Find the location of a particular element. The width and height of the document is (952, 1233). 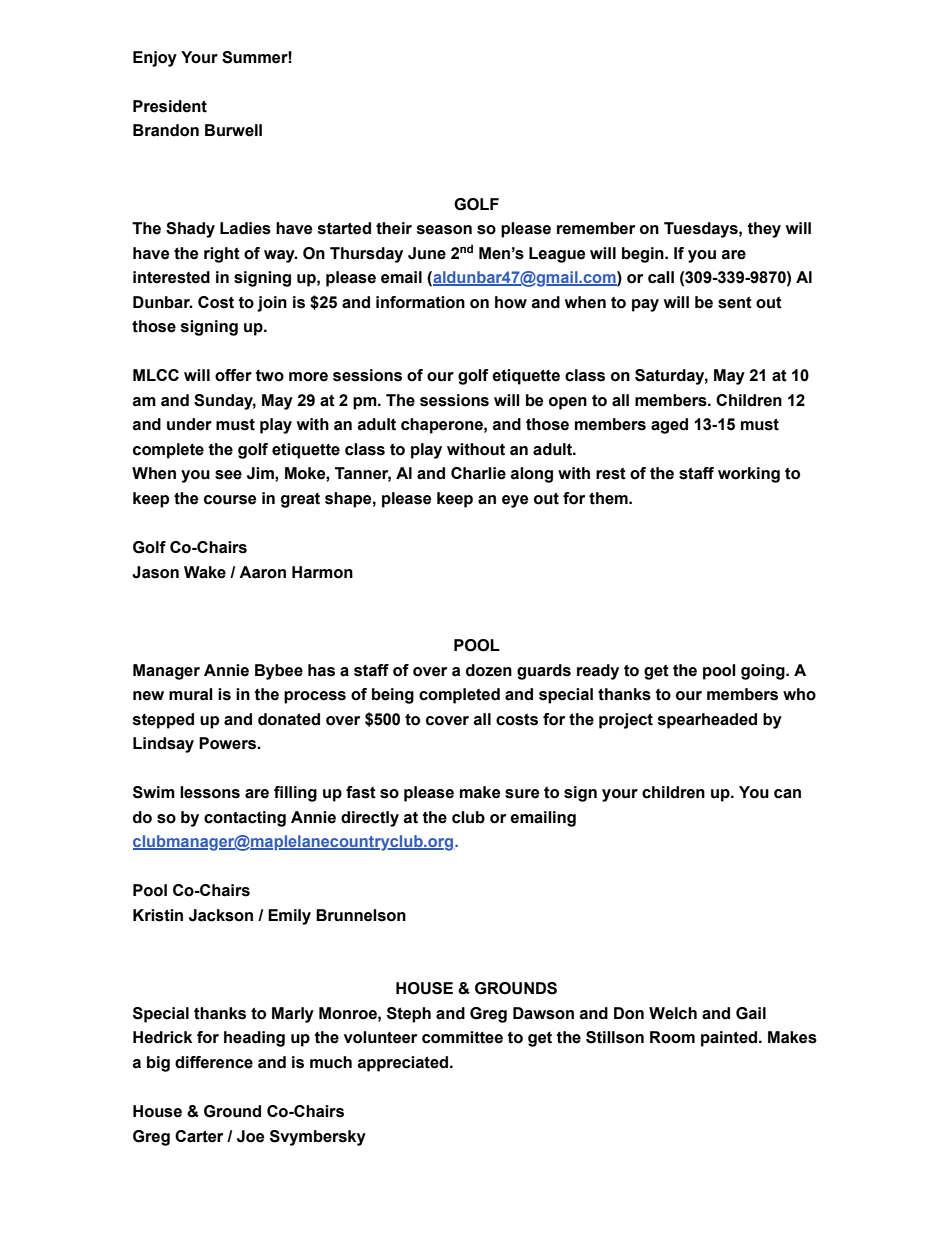

Burwell is located at coordinates (233, 130).
